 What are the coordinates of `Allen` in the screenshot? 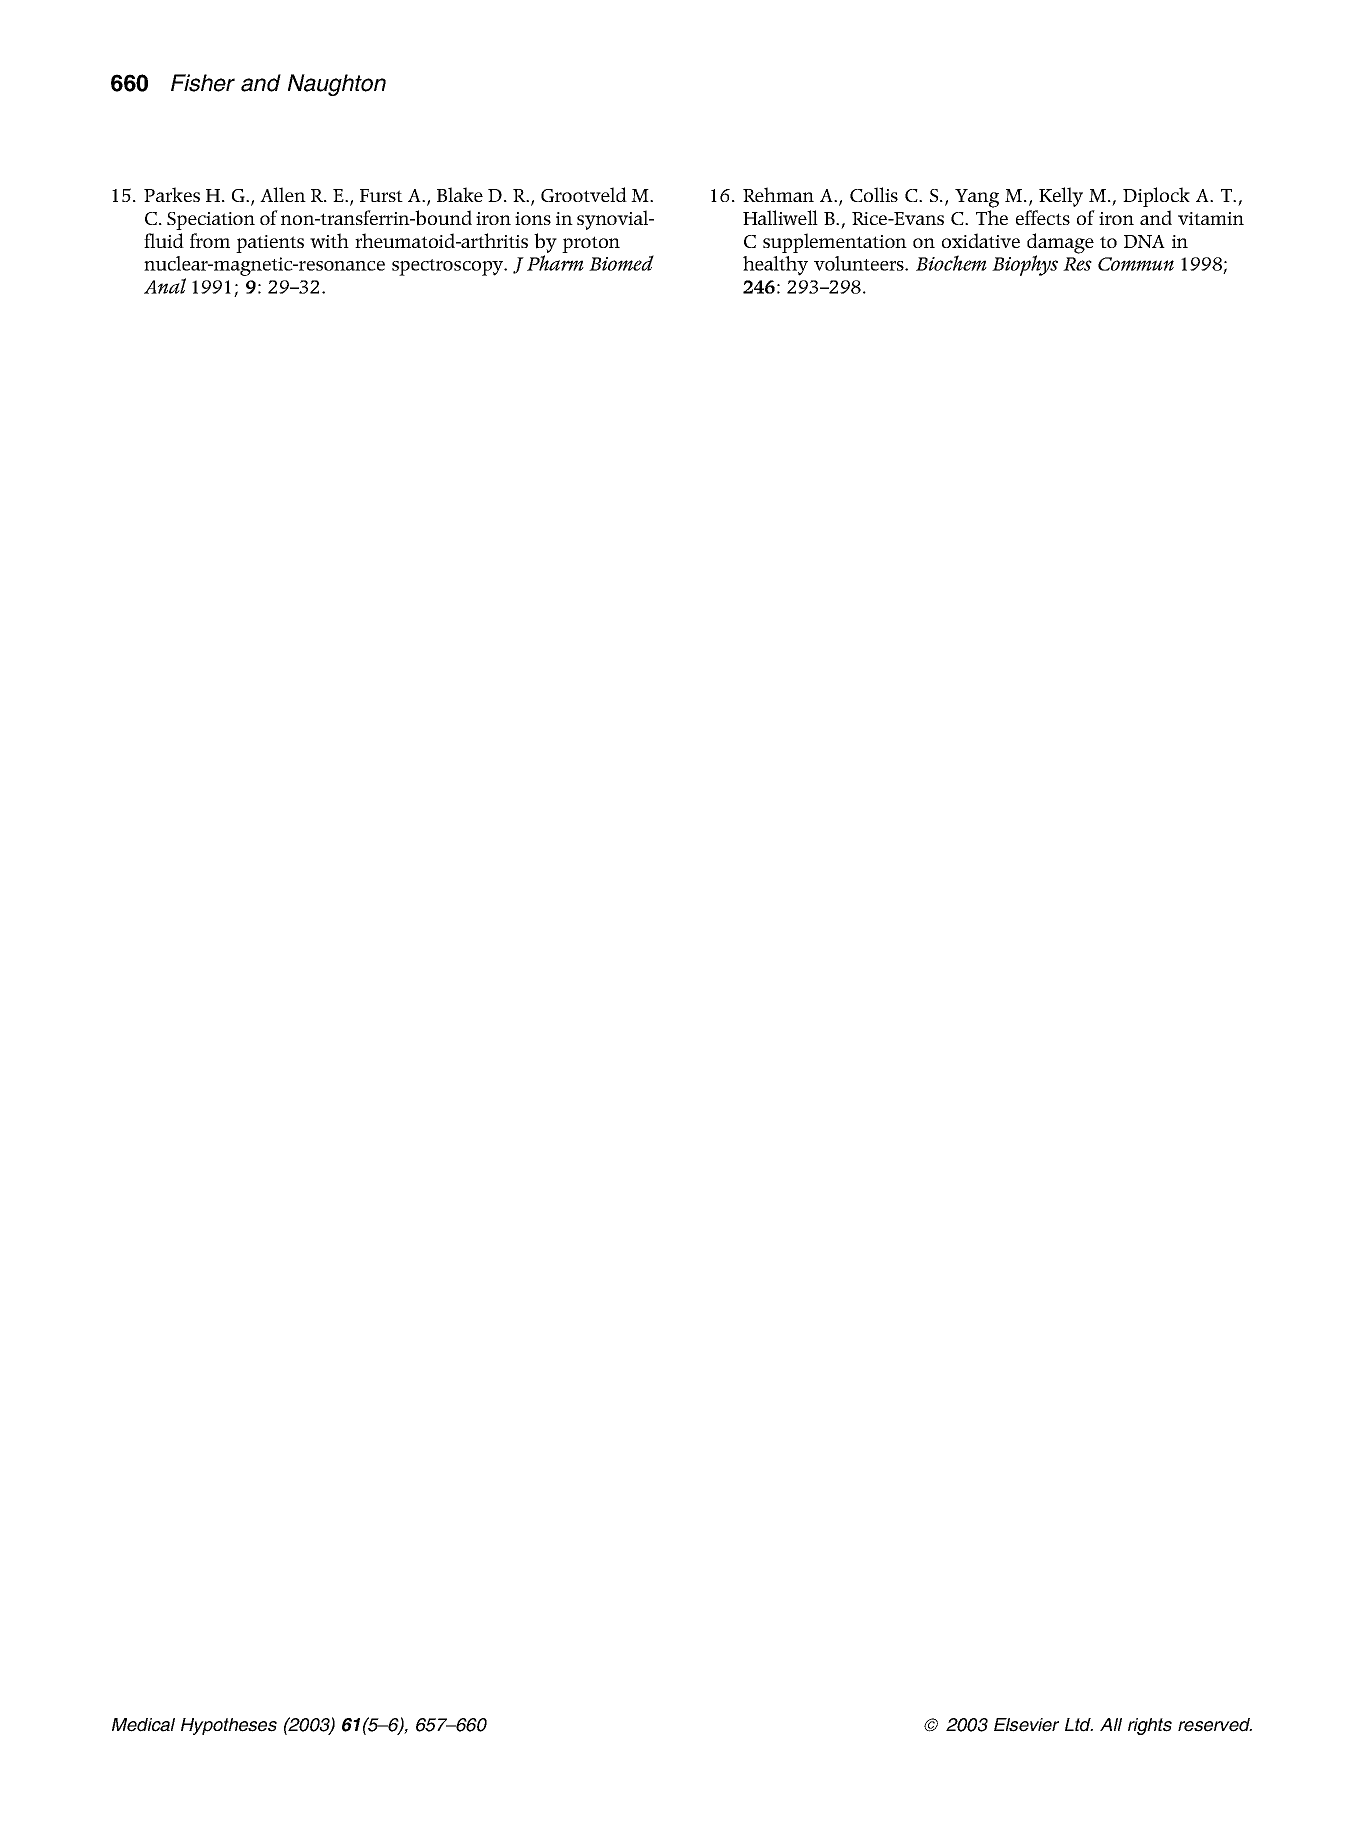 It's located at (283, 194).
